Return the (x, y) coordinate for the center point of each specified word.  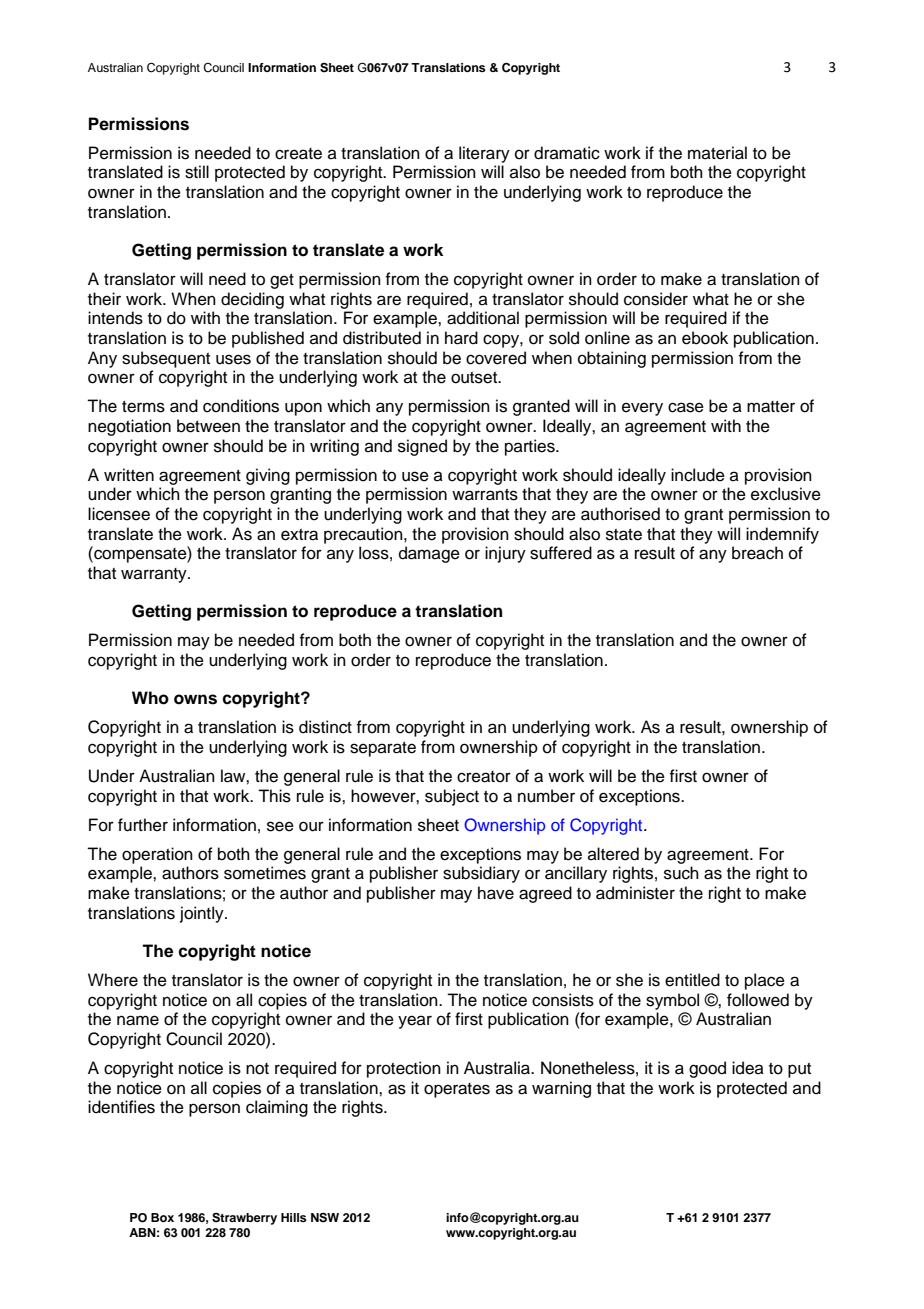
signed (422, 447)
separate (383, 749)
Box (162, 1217)
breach (757, 553)
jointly (203, 914)
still (197, 172)
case (686, 407)
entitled (692, 980)
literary (484, 154)
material (717, 153)
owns (195, 699)
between (208, 426)
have (496, 893)
